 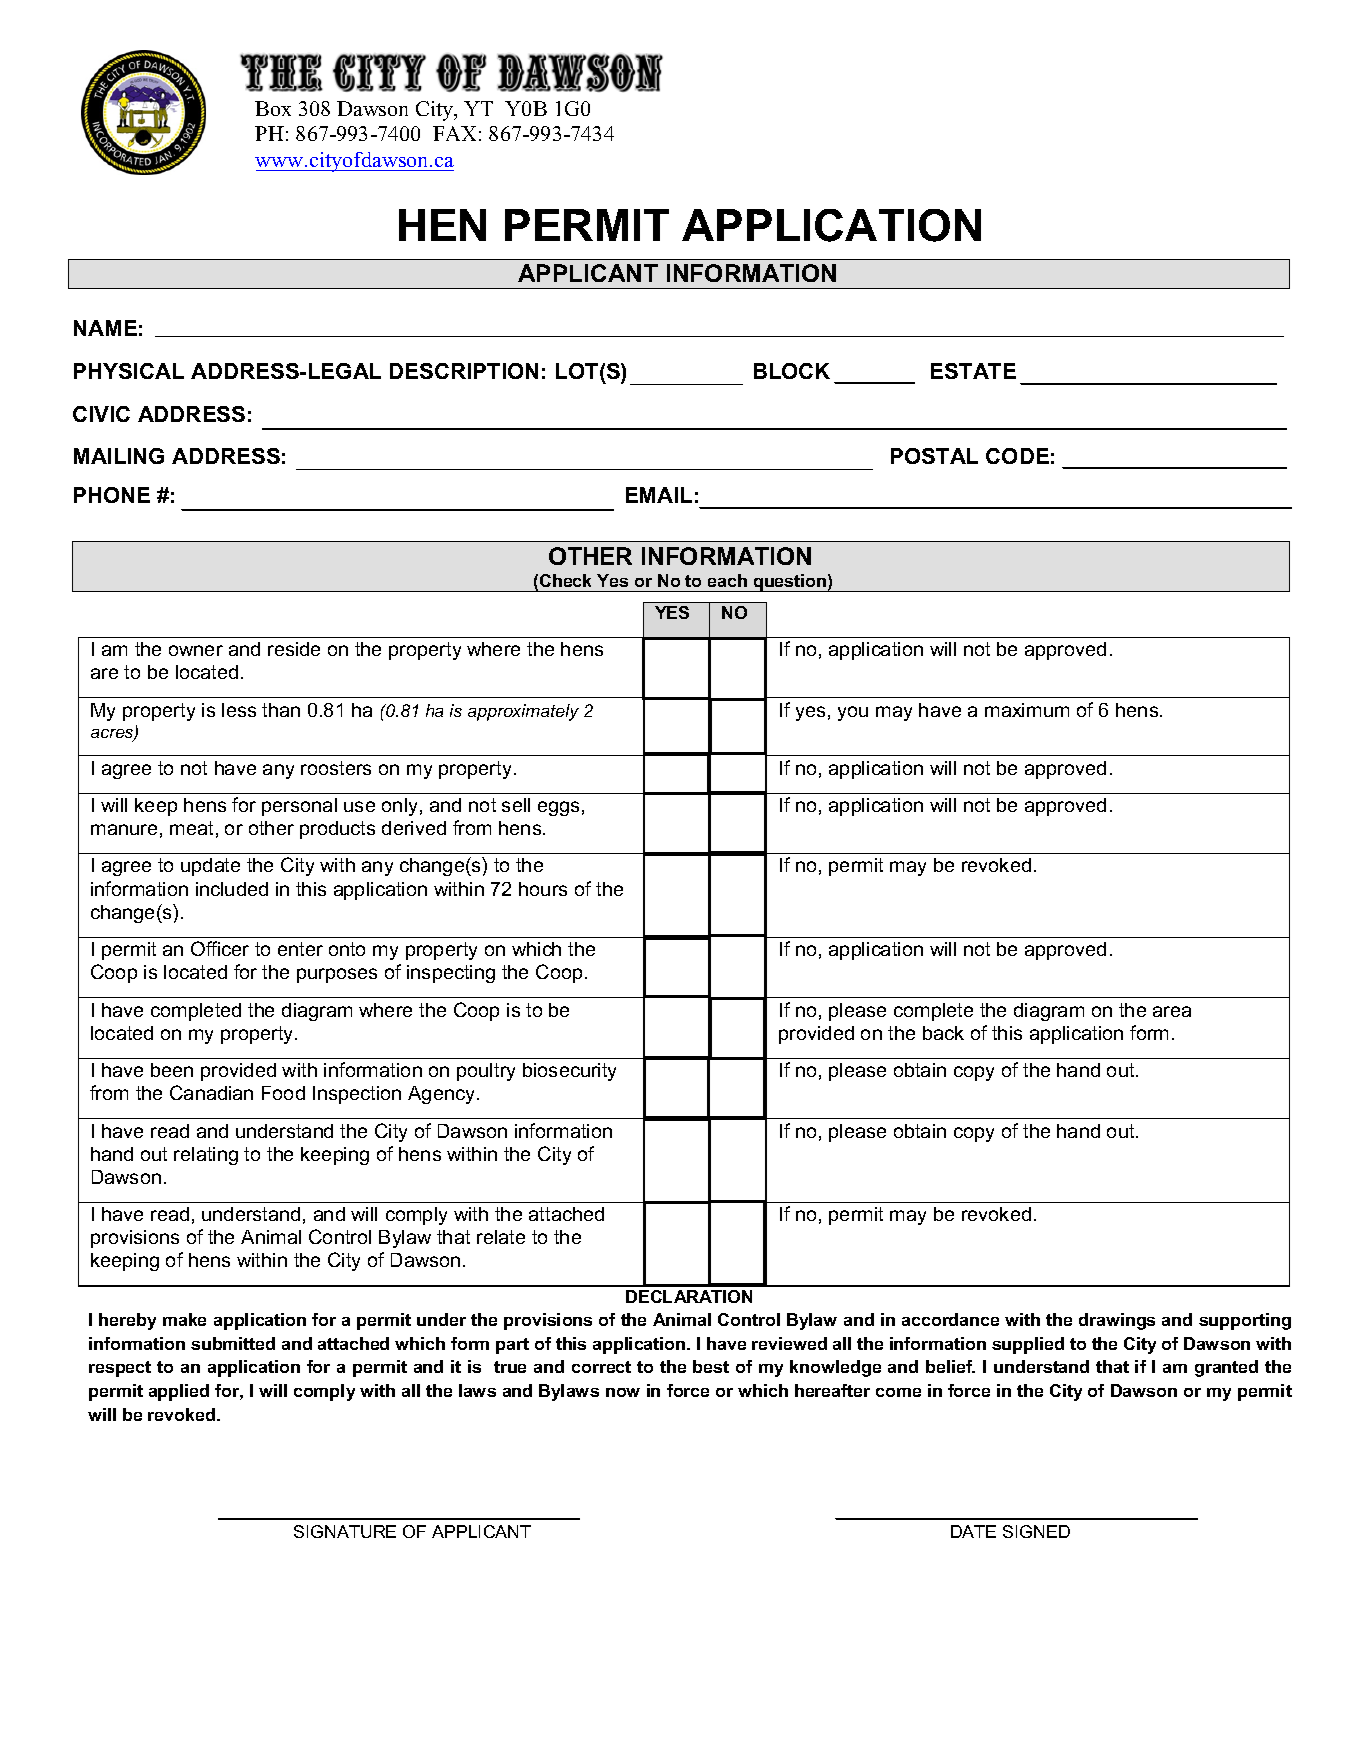 I want to click on owner, so click(x=196, y=650).
